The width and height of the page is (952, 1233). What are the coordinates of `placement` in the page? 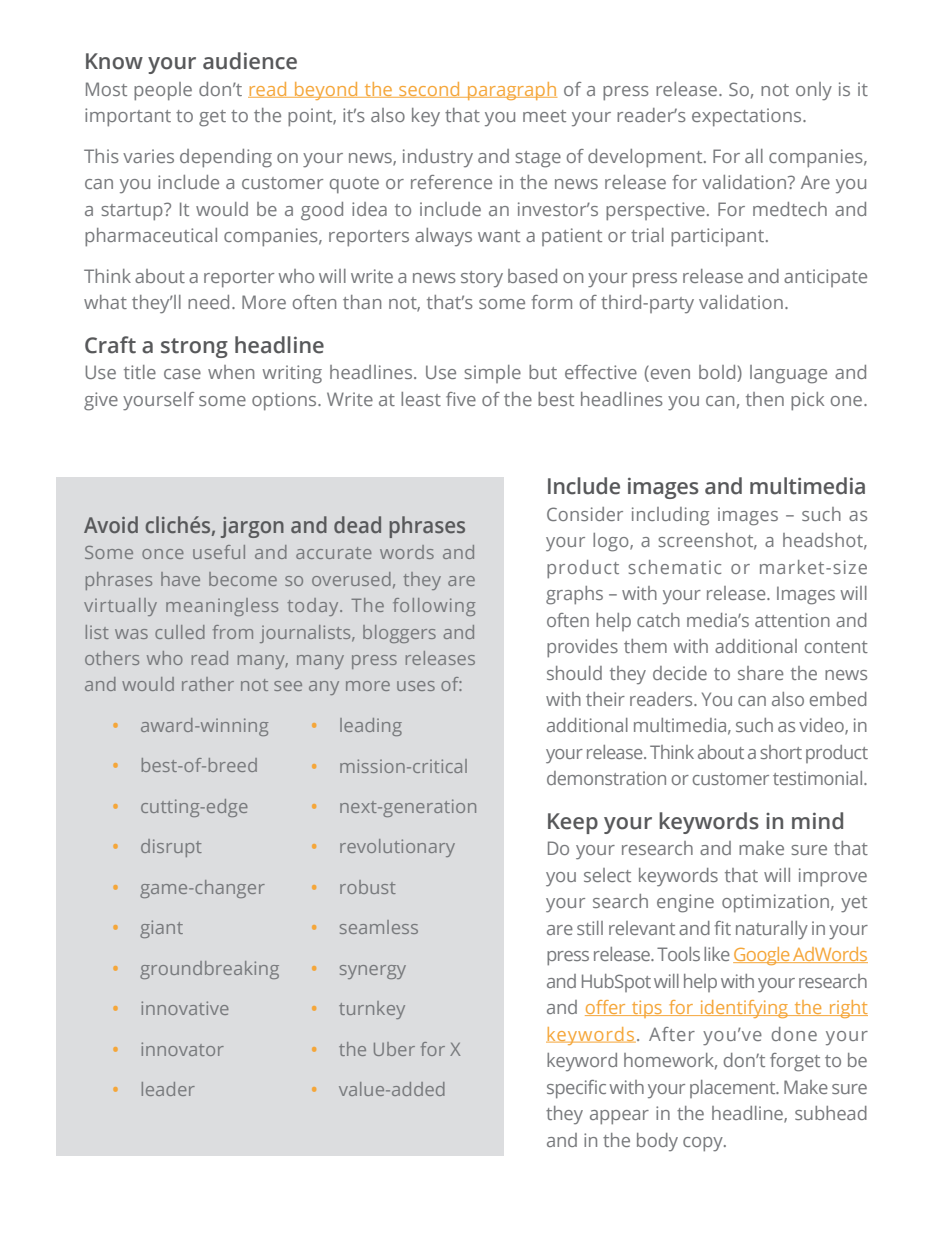 It's located at (734, 1089).
